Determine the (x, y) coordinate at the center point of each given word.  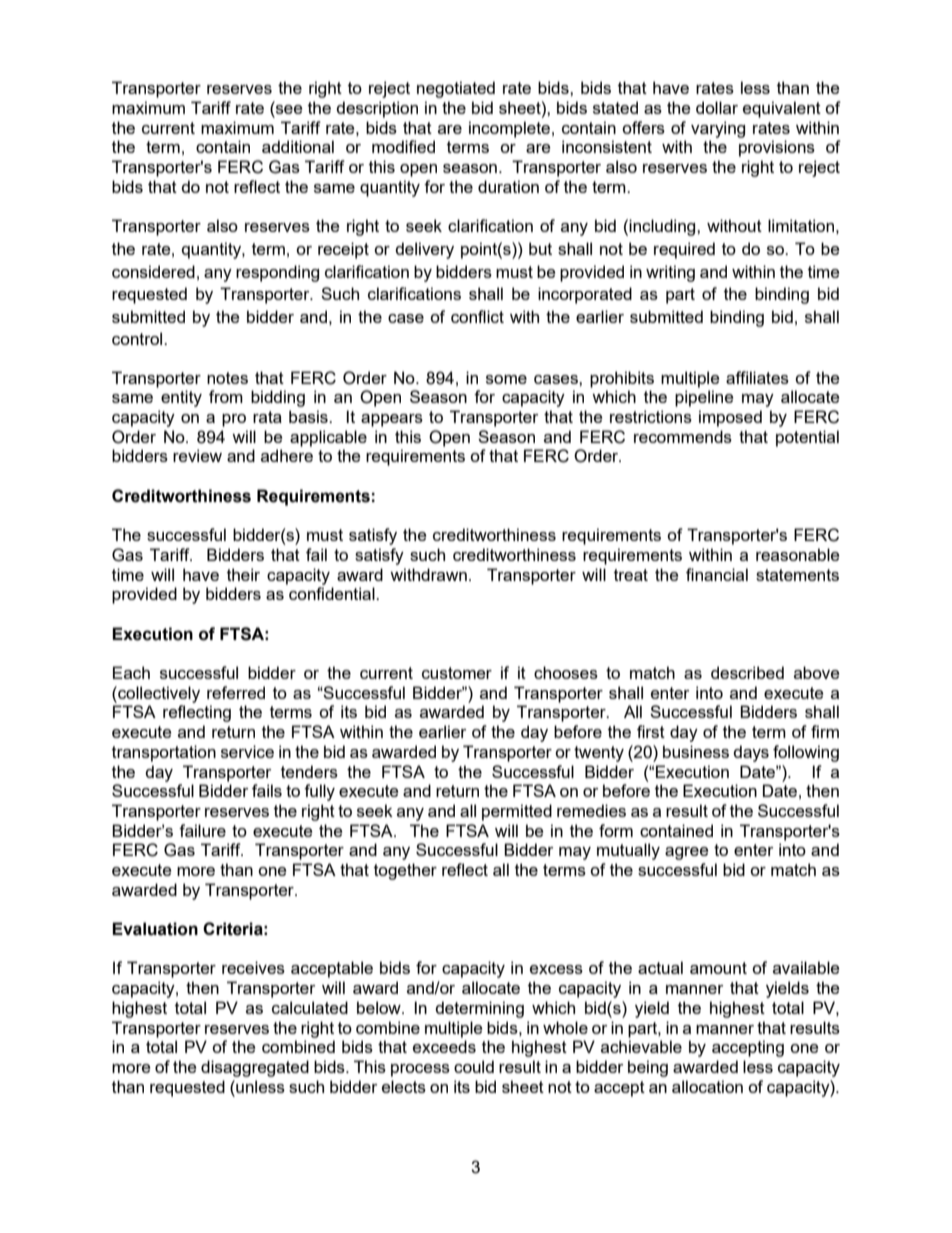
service (247, 751)
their (243, 574)
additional (298, 146)
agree (686, 853)
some (506, 379)
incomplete (509, 129)
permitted (517, 812)
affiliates (757, 377)
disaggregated (255, 1068)
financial (717, 574)
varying (718, 129)
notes (227, 378)
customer (457, 673)
